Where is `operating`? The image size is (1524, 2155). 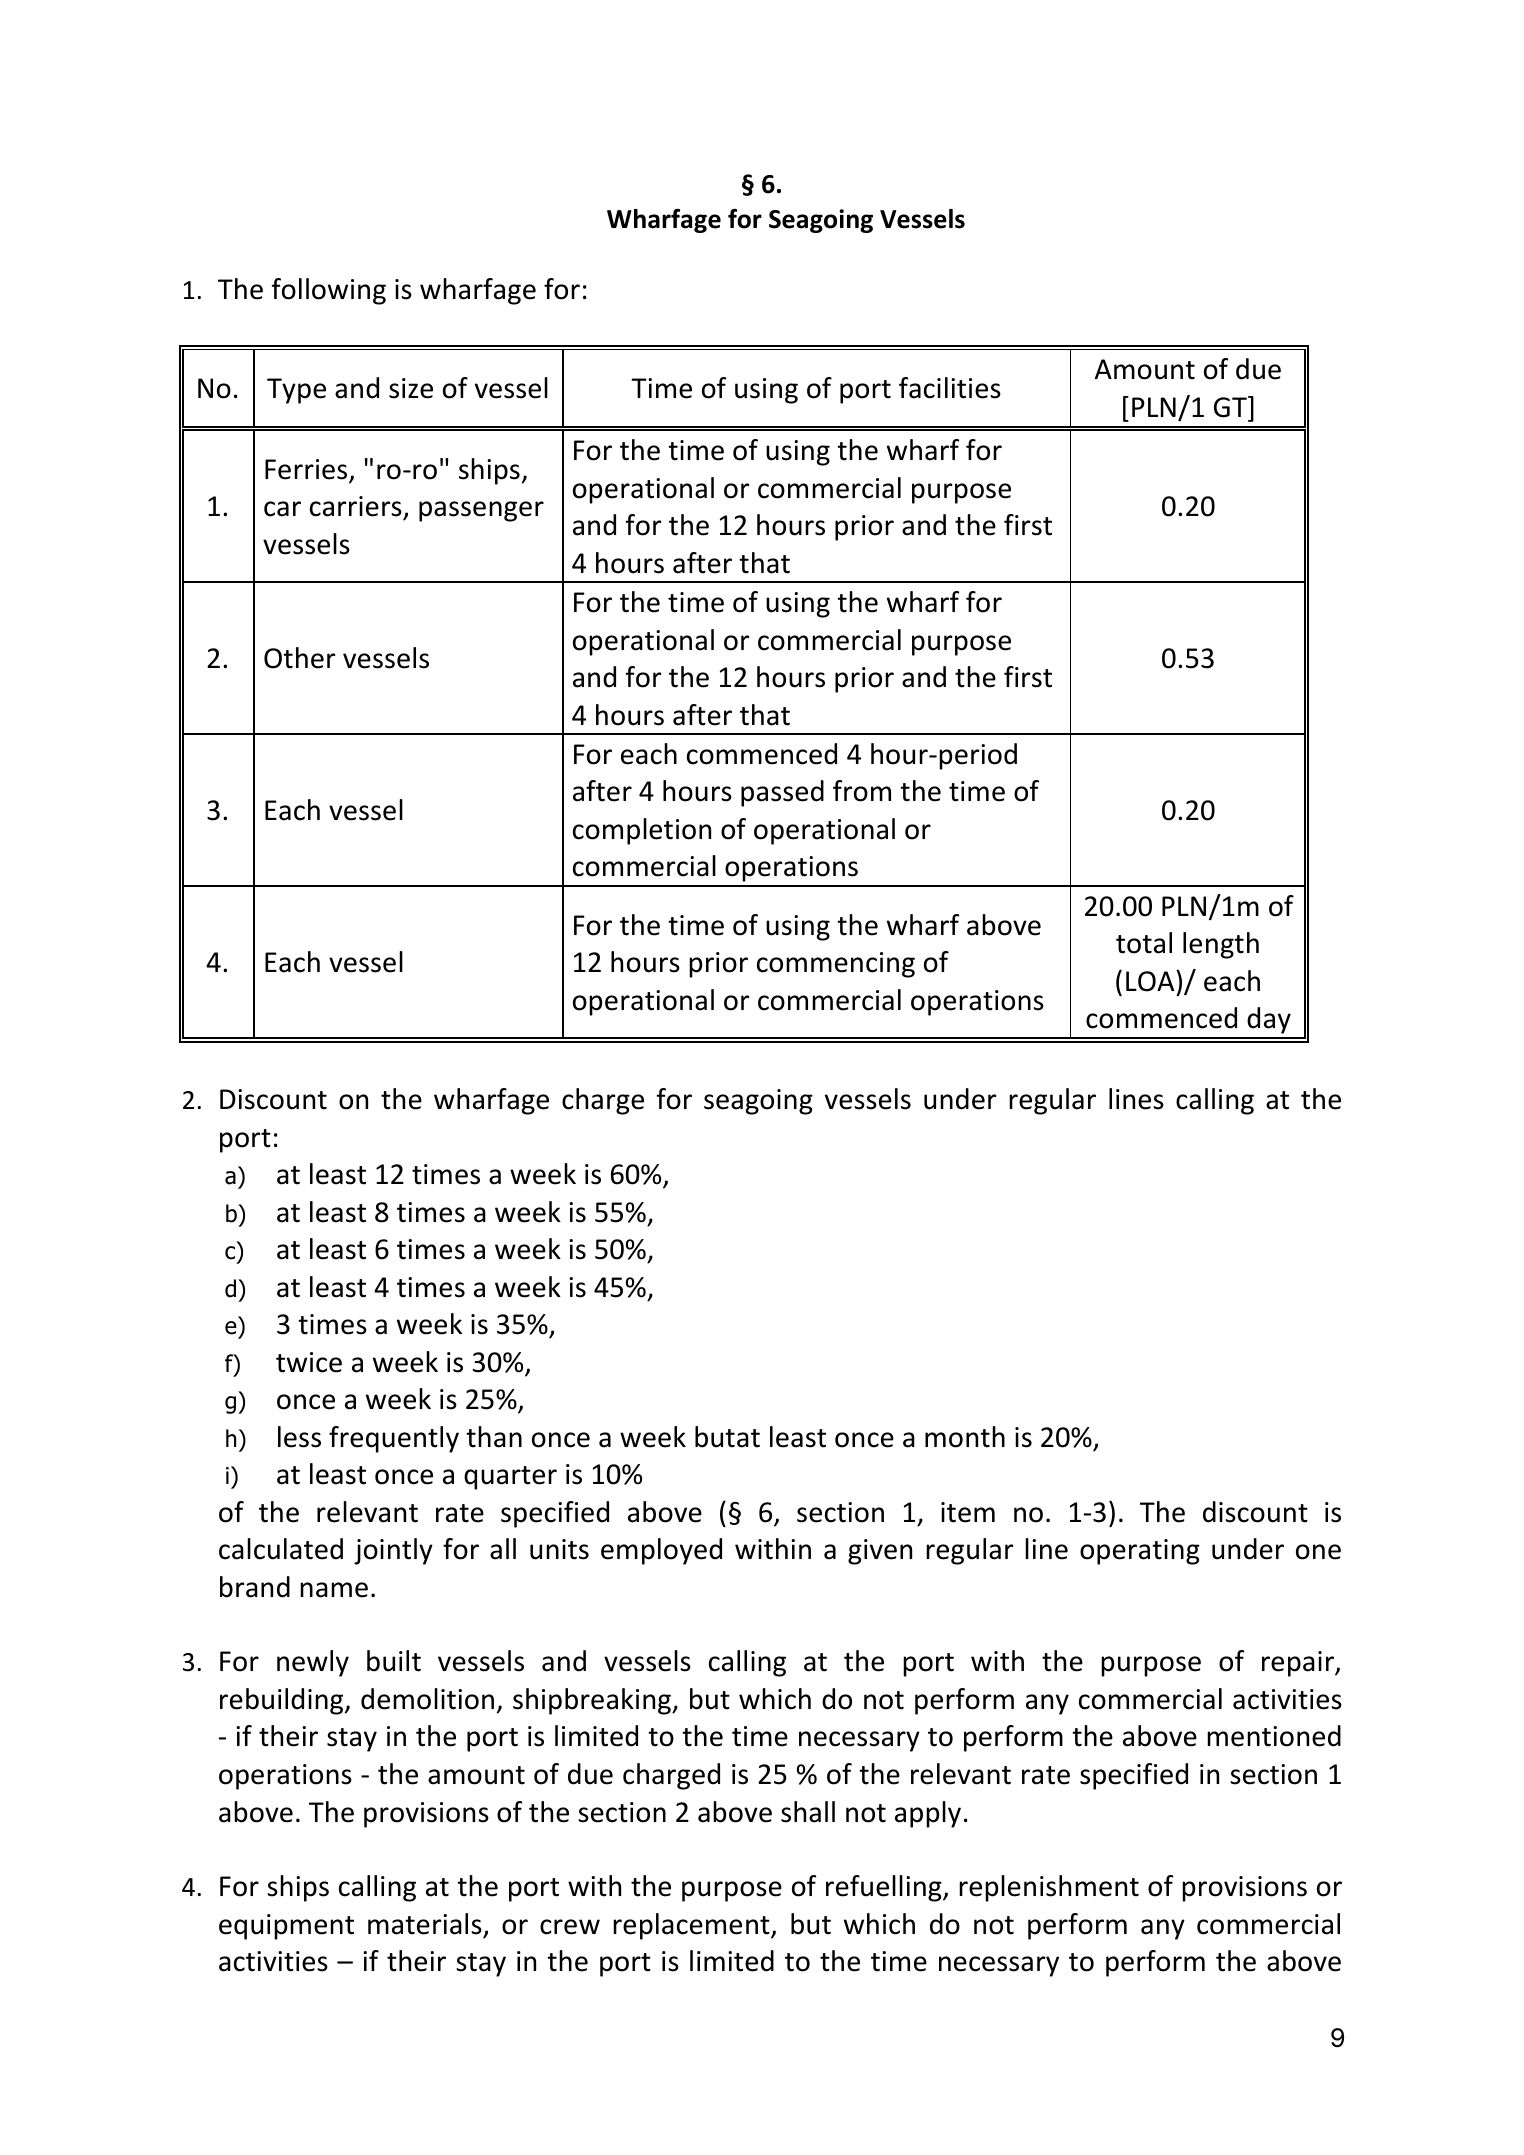 operating is located at coordinates (1140, 1552).
